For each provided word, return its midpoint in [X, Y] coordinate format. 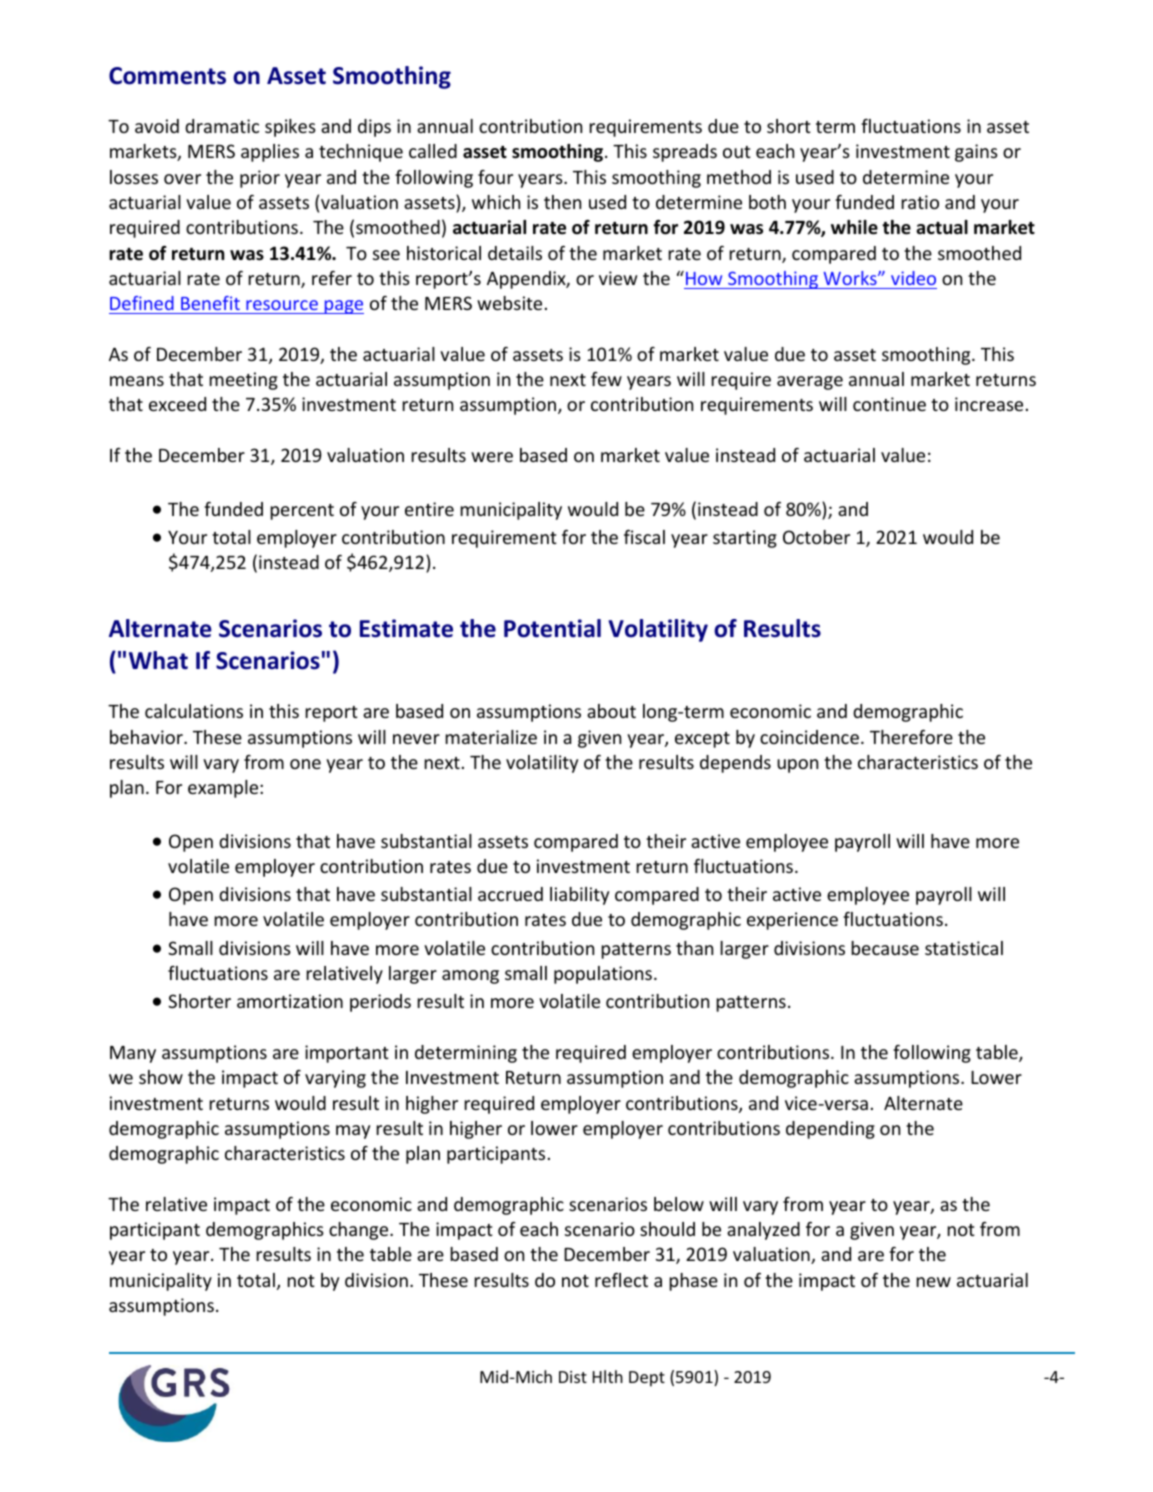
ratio [920, 202]
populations [603, 975]
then [562, 202]
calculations [194, 711]
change [360, 1231]
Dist [573, 1377]
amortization [290, 1001]
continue [889, 404]
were [492, 457]
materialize [491, 737]
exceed [177, 404]
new [933, 1282]
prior [260, 179]
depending [830, 1130]
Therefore [911, 737]
